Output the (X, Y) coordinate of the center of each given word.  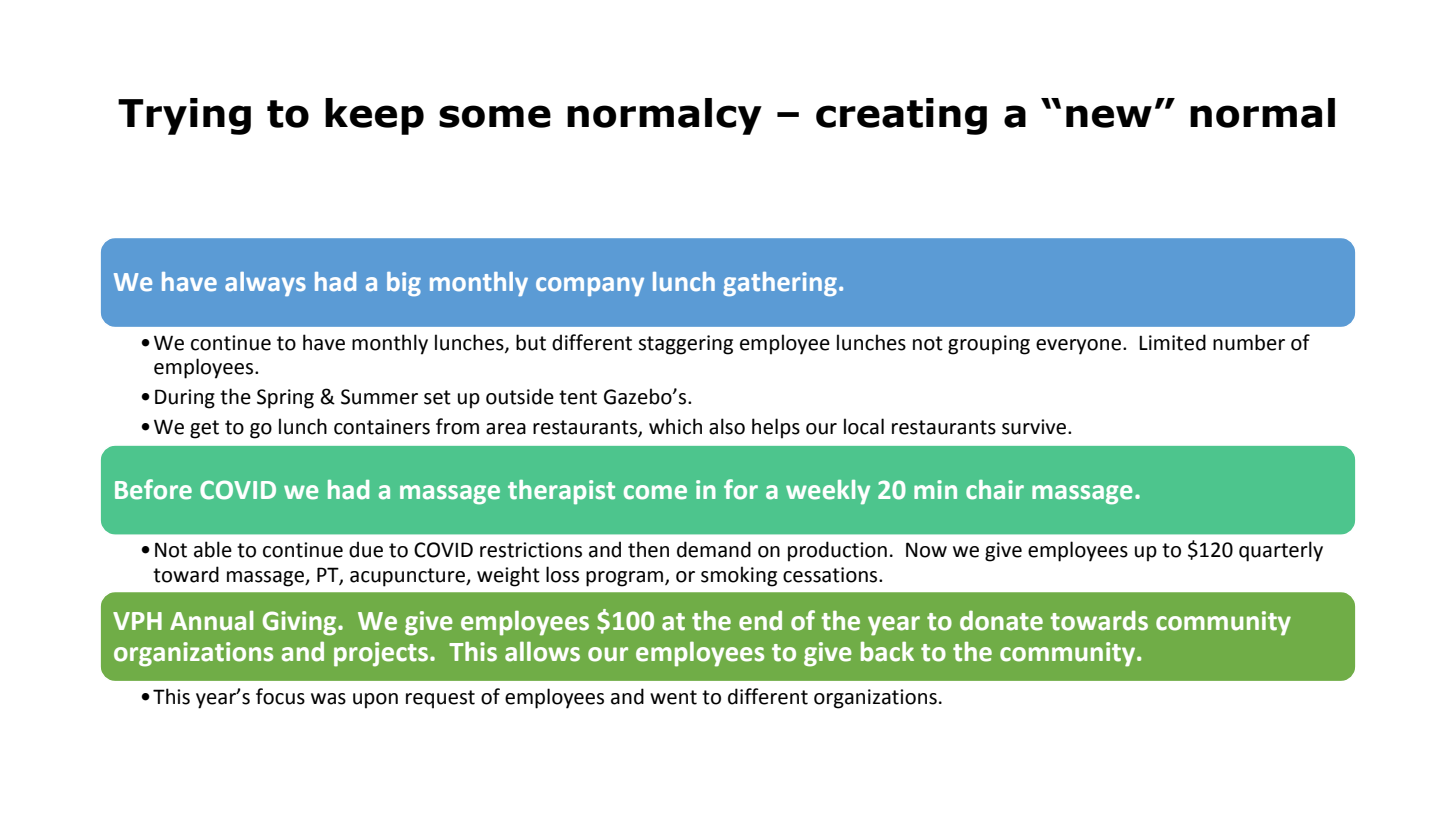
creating (901, 116)
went (673, 697)
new (1109, 116)
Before (153, 489)
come (655, 492)
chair (995, 490)
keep (374, 116)
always (265, 284)
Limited (1172, 342)
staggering (685, 345)
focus (280, 696)
